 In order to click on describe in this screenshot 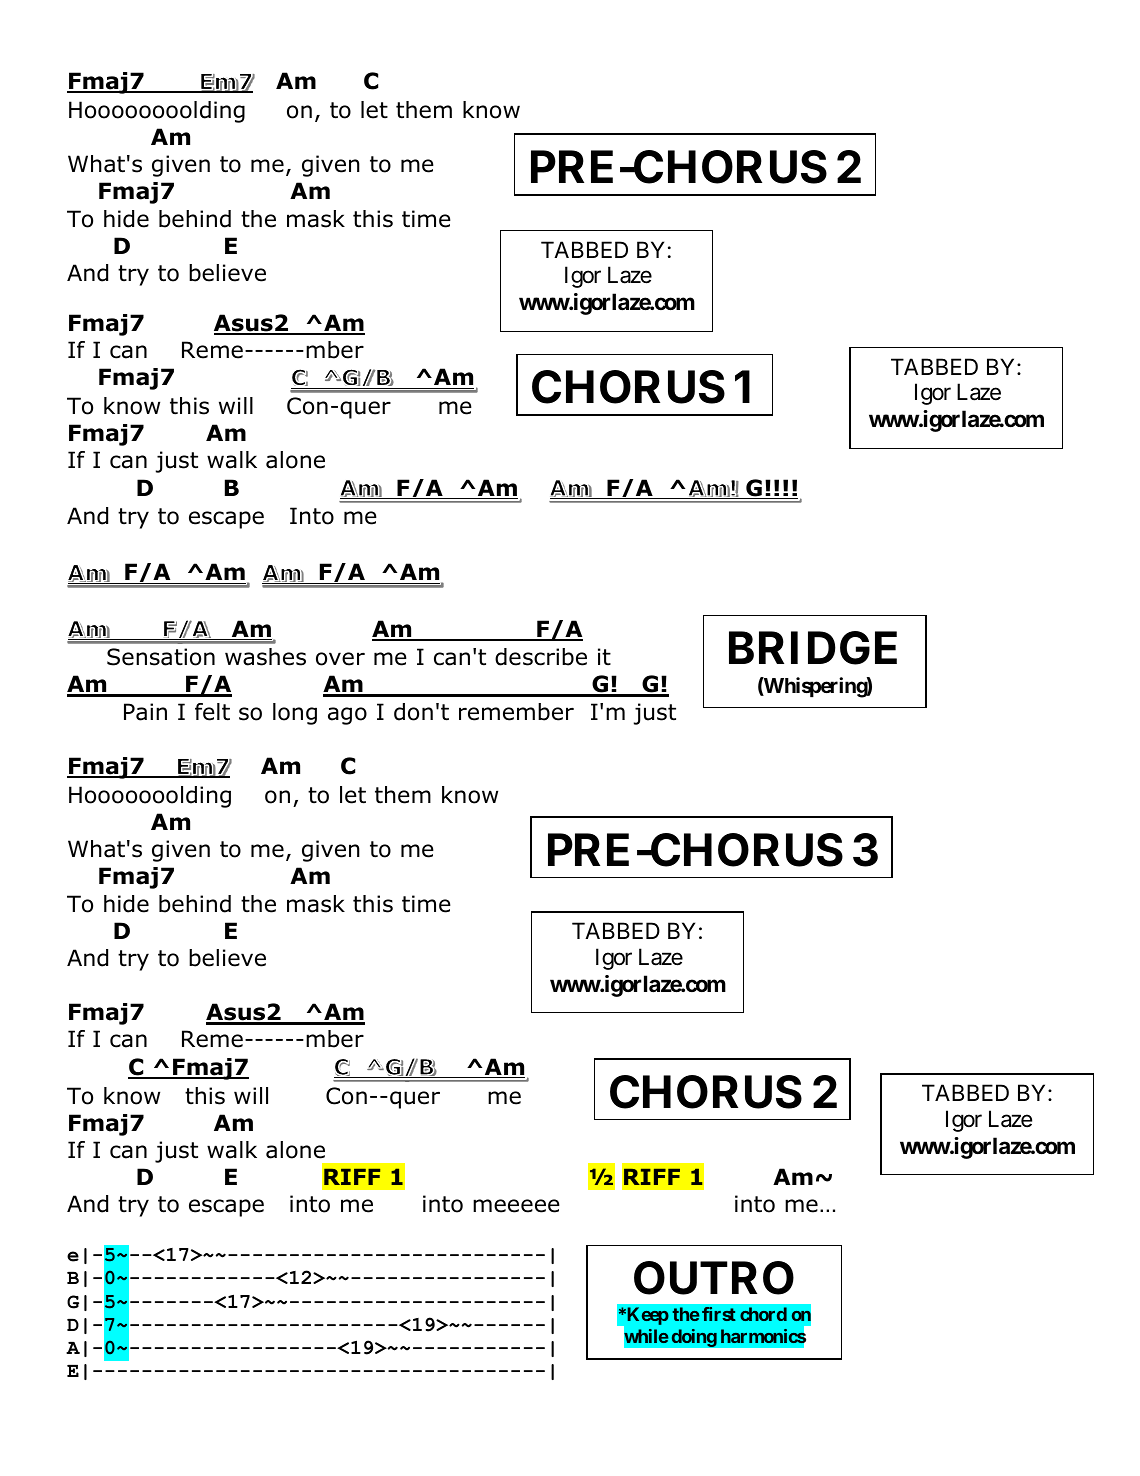, I will do `click(541, 657)`.
